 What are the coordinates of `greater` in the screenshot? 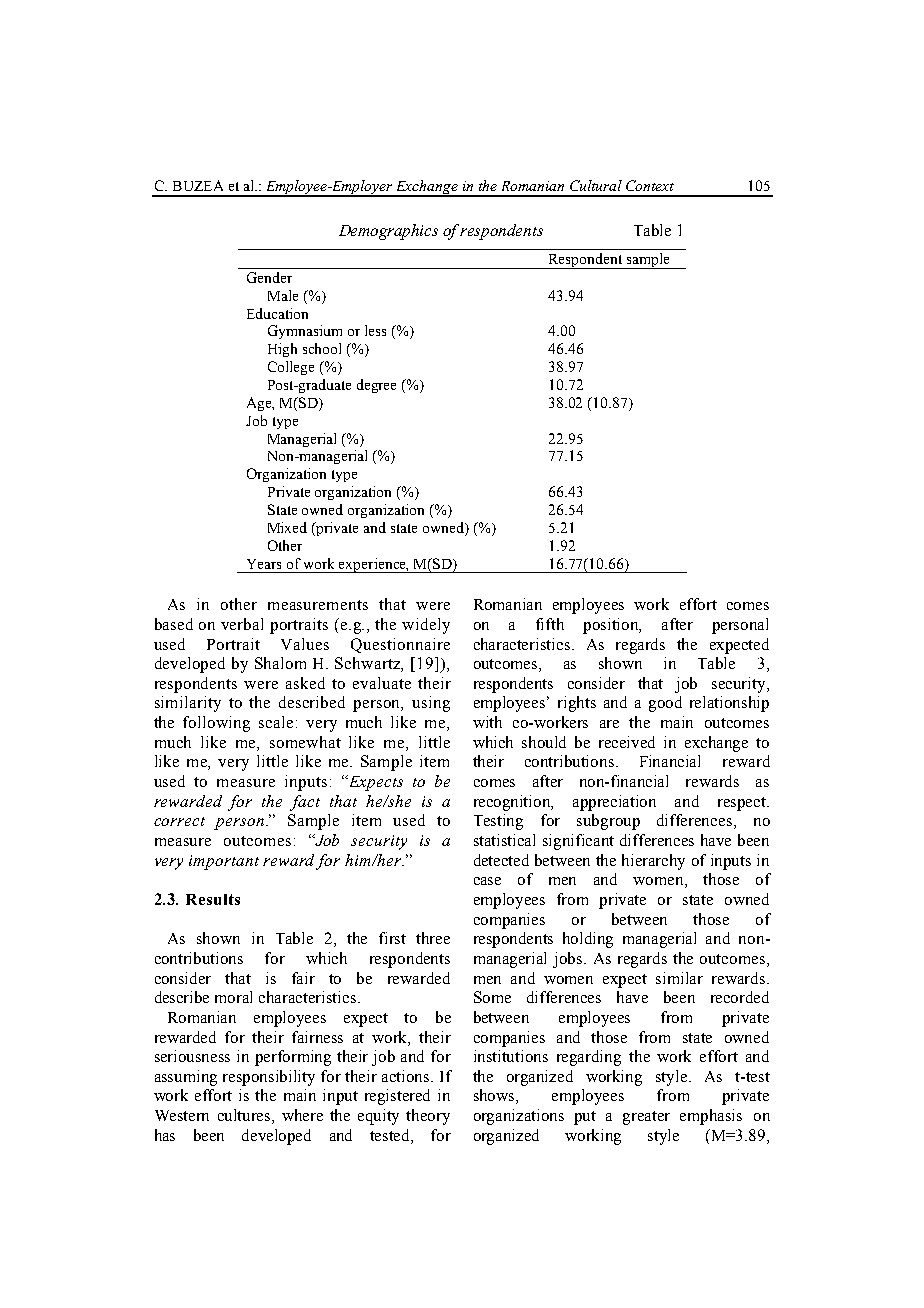 It's located at (646, 1118).
